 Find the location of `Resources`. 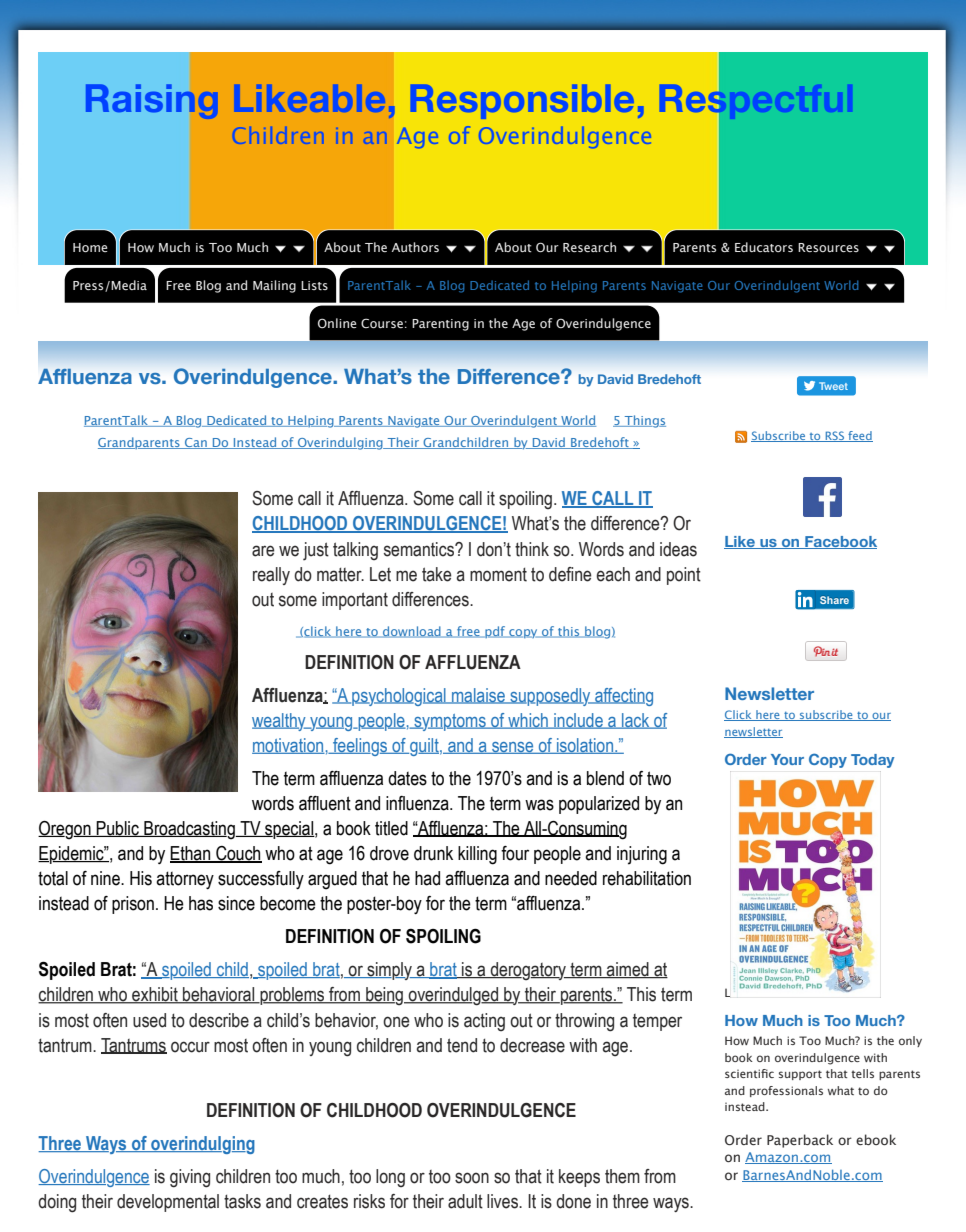

Resources is located at coordinates (828, 247).
